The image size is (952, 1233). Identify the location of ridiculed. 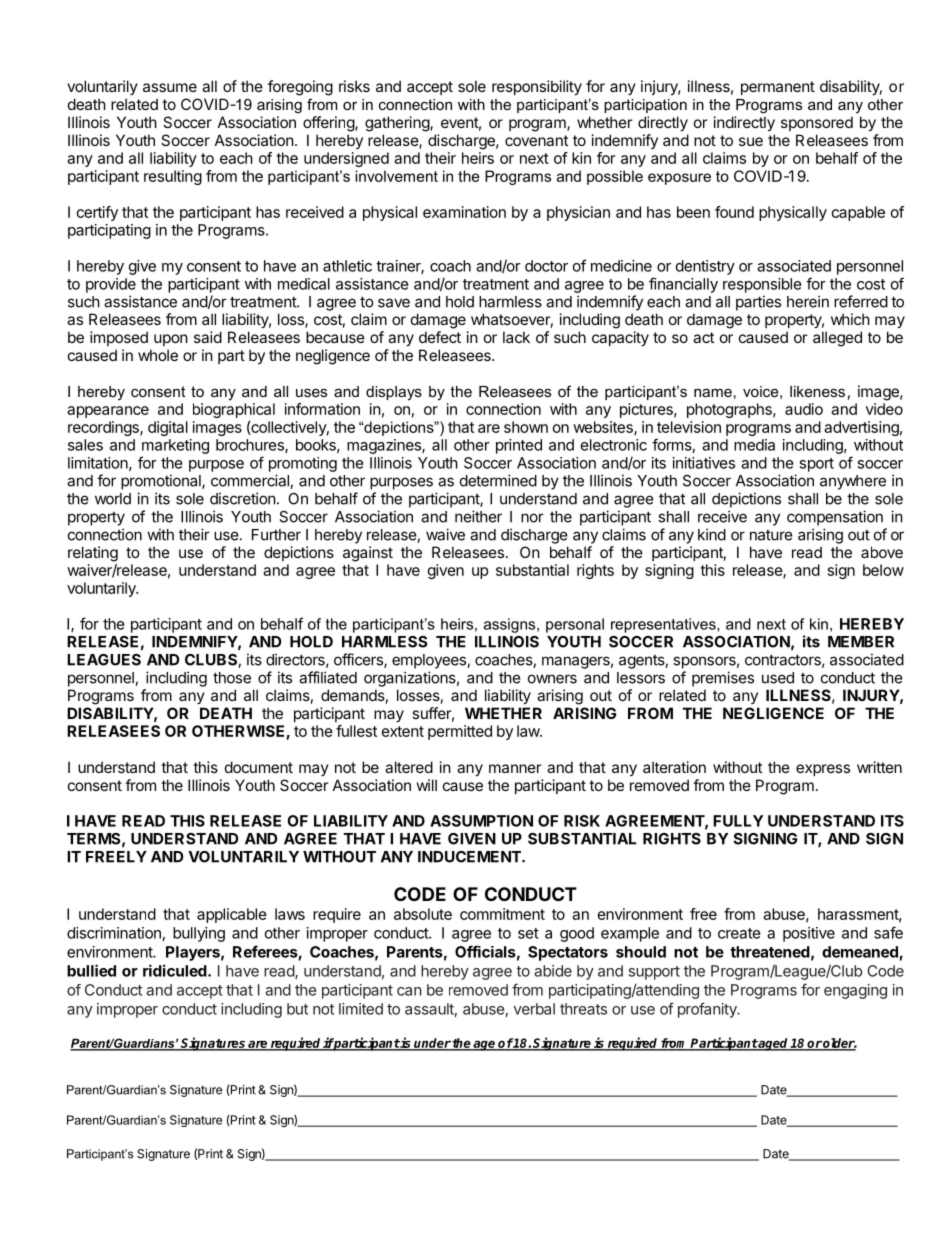
(176, 970).
